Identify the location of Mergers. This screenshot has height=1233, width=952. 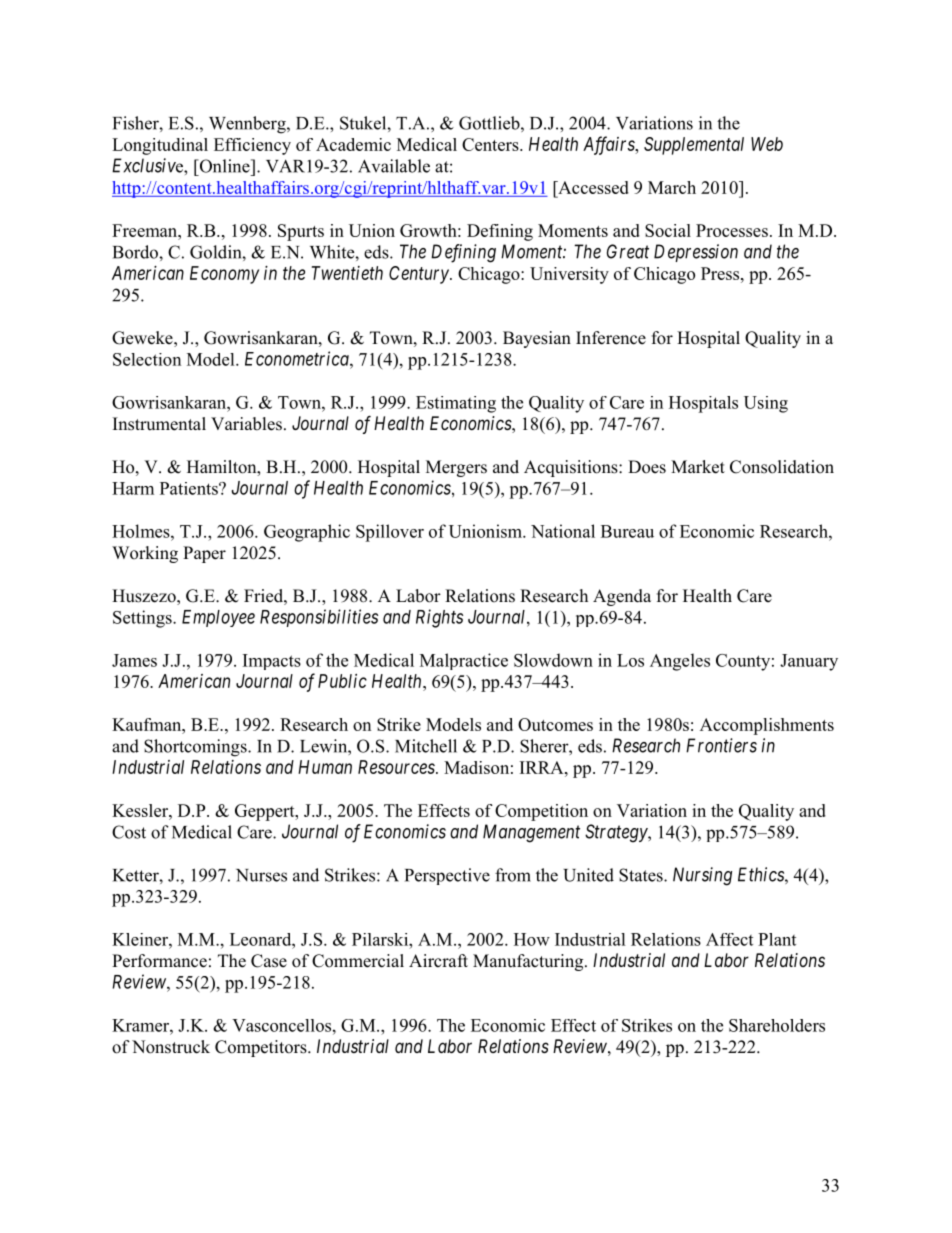
(456, 468).
